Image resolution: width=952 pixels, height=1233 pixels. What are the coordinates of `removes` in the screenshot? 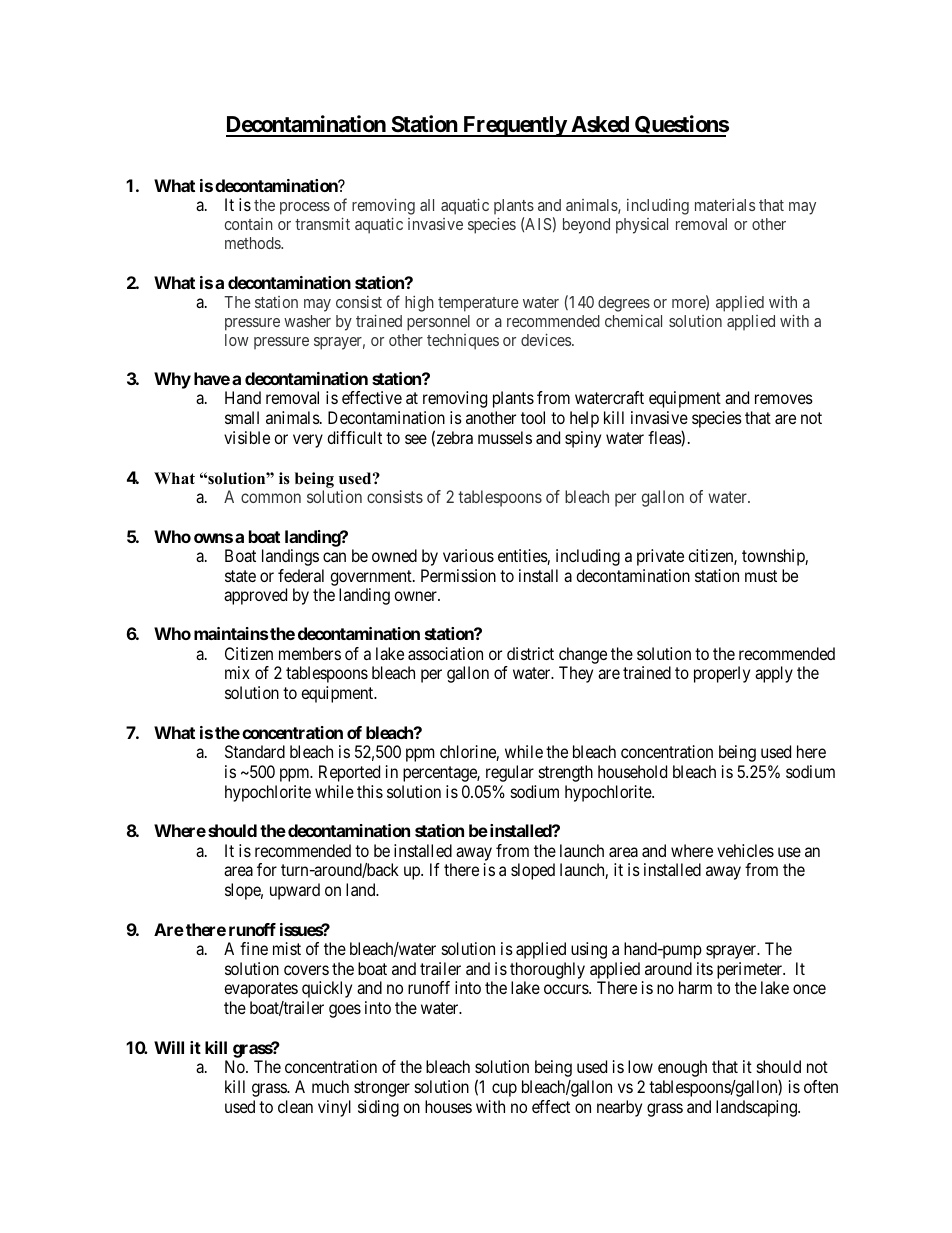 It's located at (784, 399).
